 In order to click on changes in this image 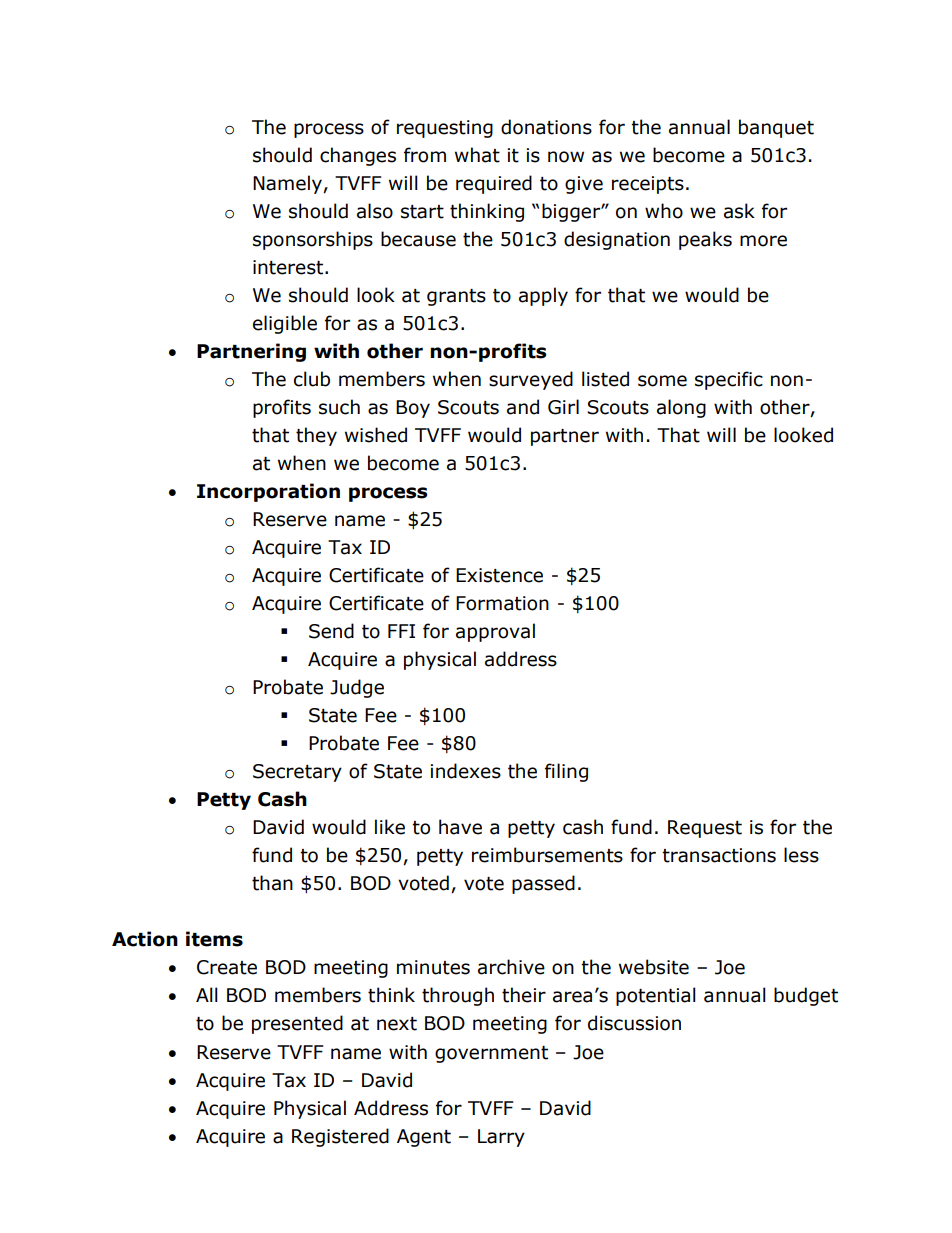, I will do `click(358, 156)`.
